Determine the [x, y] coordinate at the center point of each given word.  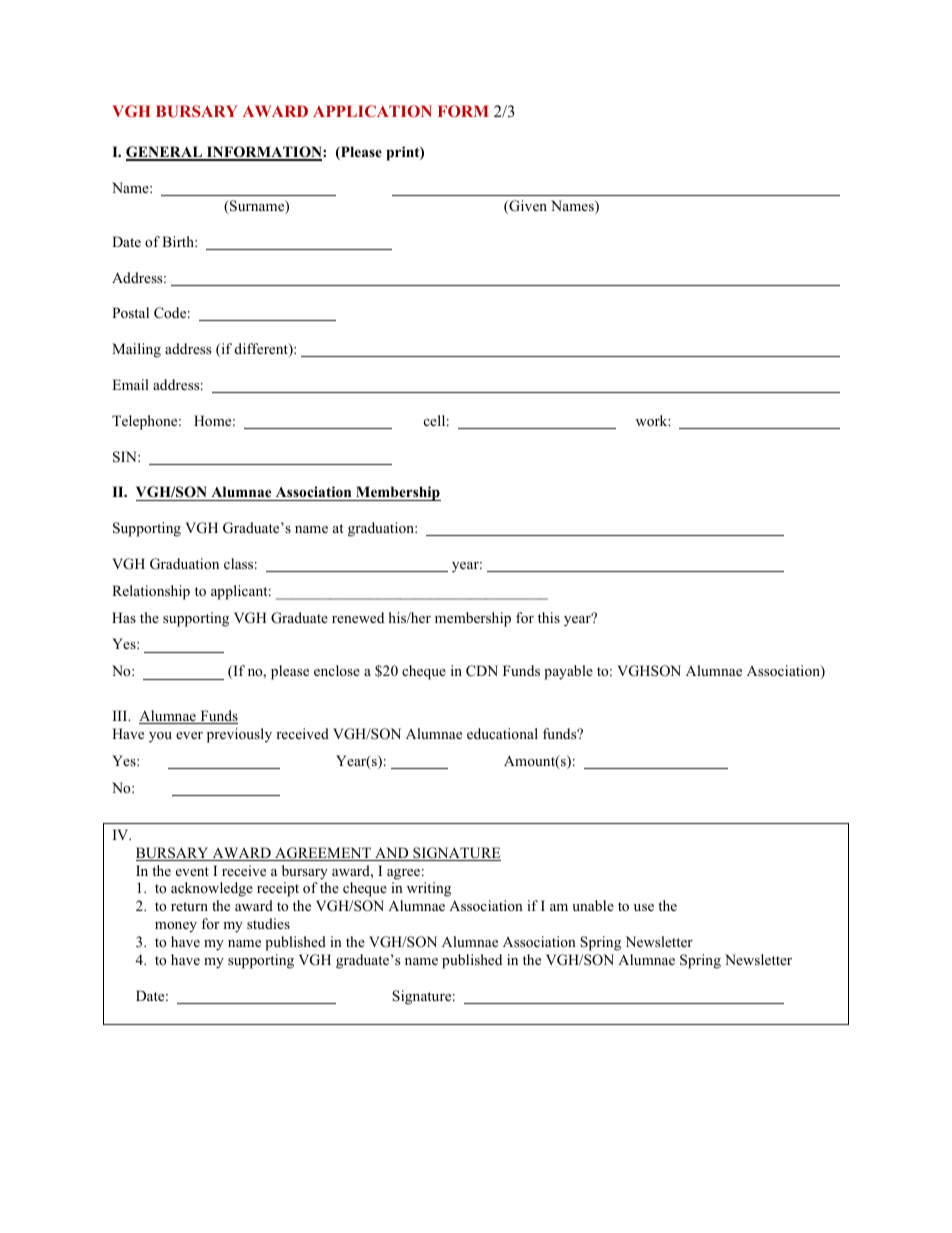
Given [527, 207]
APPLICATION [372, 111]
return [189, 906]
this [549, 617]
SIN [126, 457]
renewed [358, 617]
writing [429, 889]
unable [593, 905]
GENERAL [165, 153]
